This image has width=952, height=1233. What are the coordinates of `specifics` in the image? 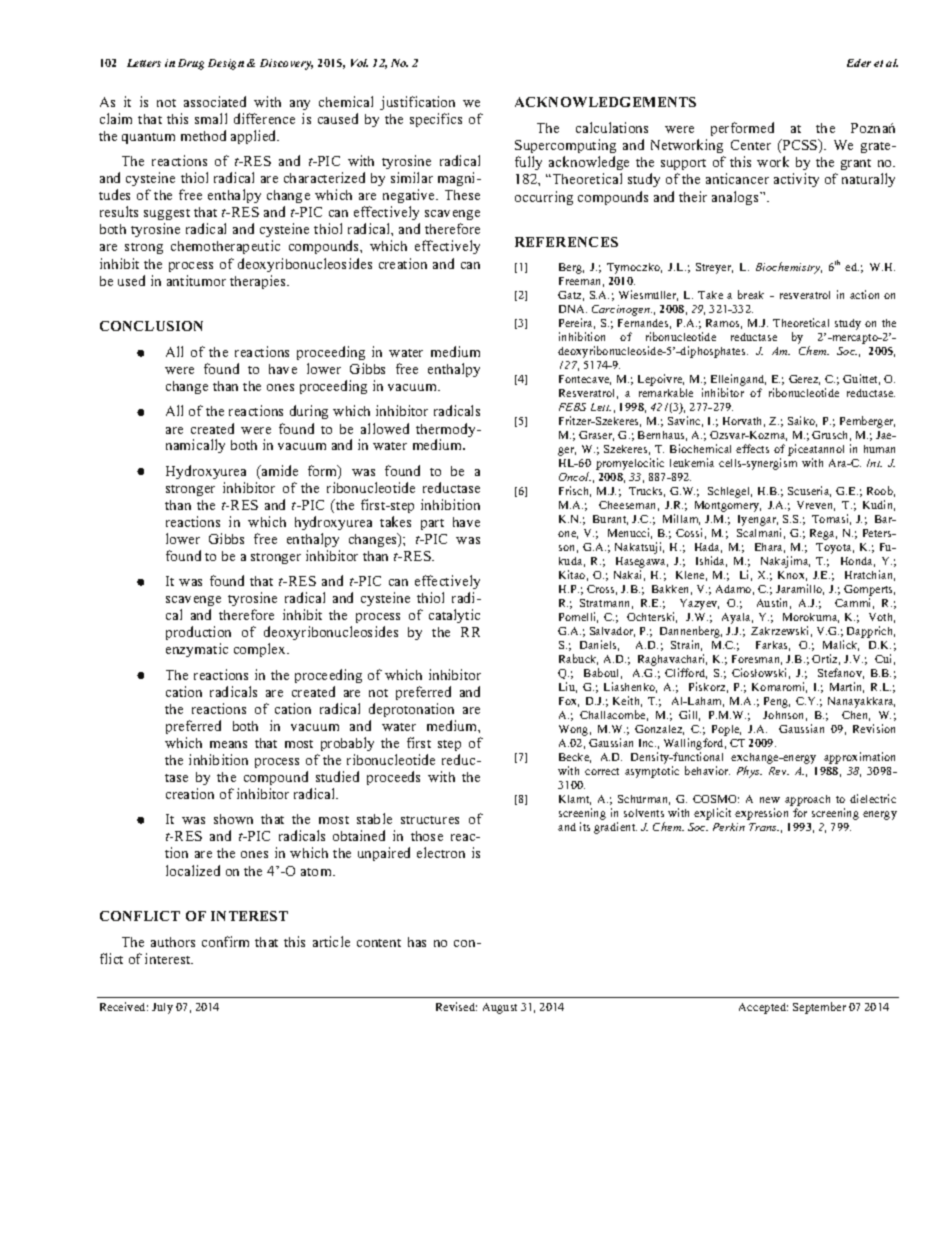 It's located at (436, 120).
